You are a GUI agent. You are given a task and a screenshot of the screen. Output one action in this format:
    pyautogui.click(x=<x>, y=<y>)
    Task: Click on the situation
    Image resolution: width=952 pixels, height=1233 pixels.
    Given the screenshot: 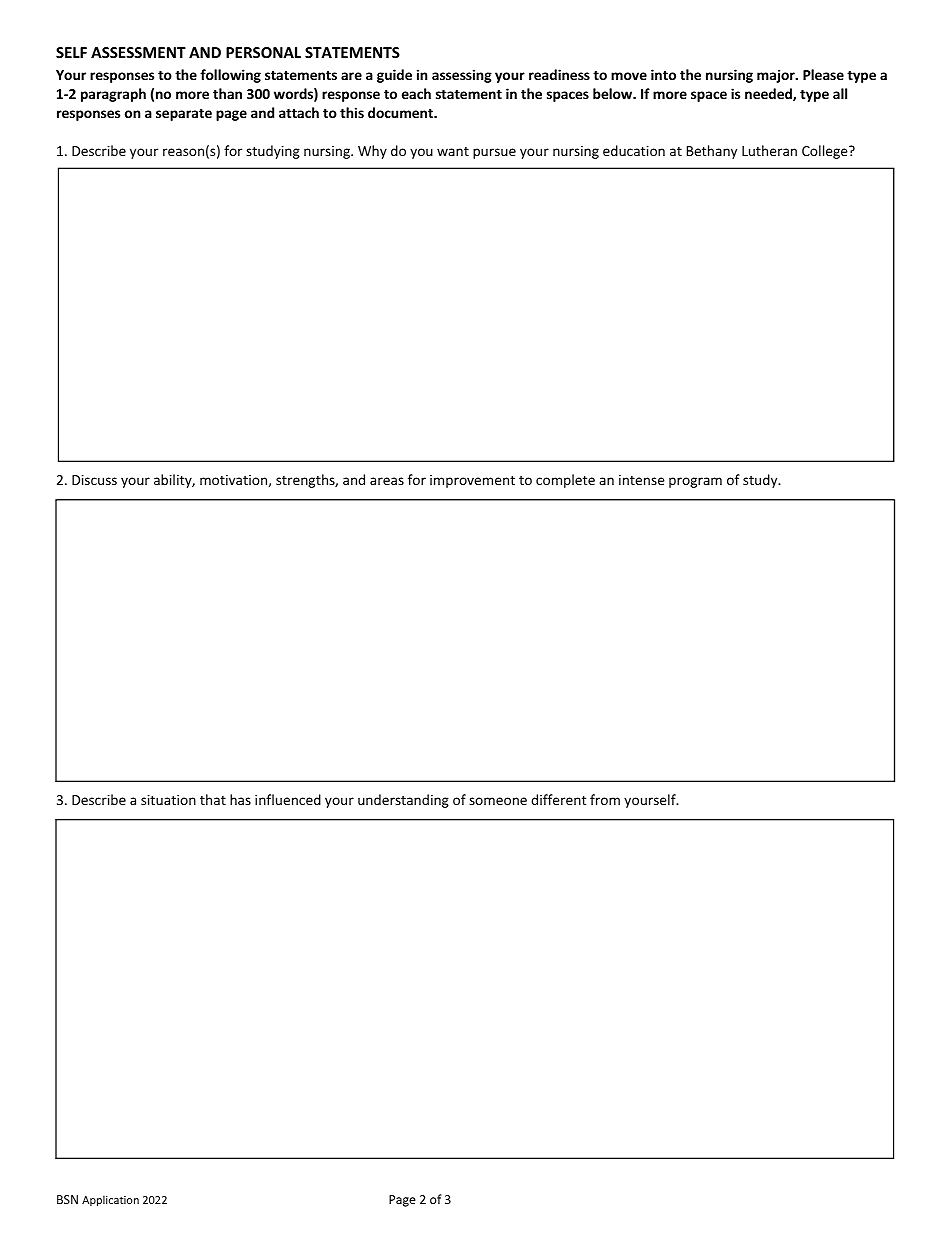 What is the action you would take?
    pyautogui.click(x=168, y=800)
